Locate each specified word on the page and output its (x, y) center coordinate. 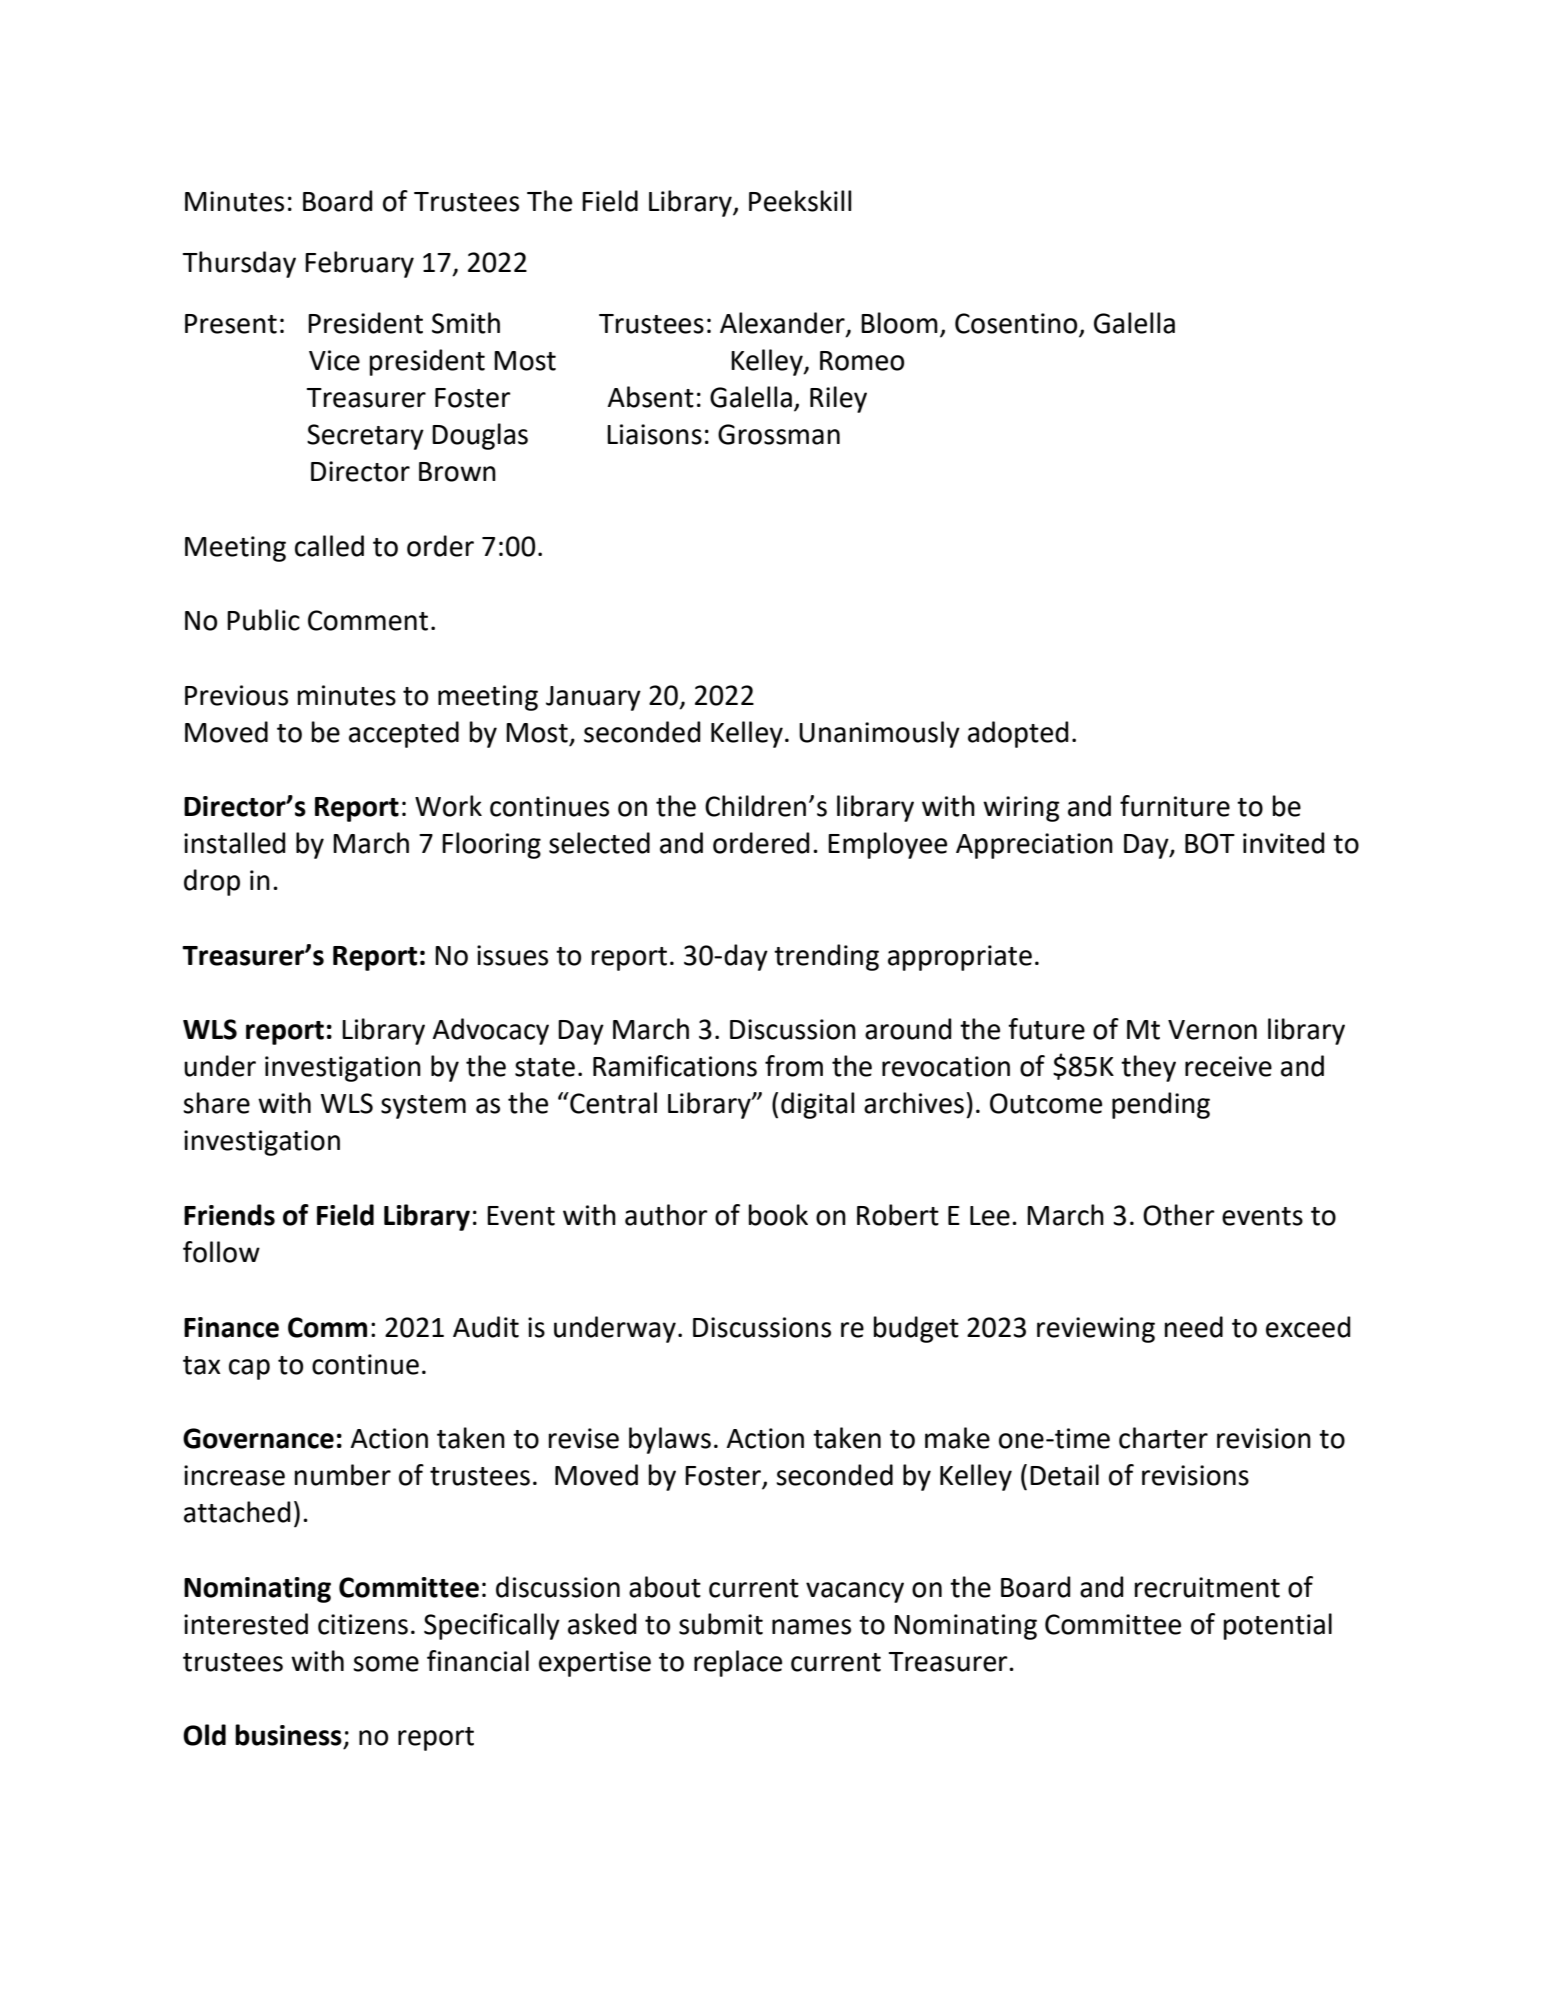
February (359, 264)
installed (235, 843)
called (329, 546)
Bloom (899, 323)
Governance (258, 1438)
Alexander (783, 323)
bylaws (670, 1440)
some (386, 1664)
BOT (1210, 843)
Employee (887, 845)
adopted (1018, 734)
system (423, 1107)
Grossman (779, 434)
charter (1163, 1438)
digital (818, 1105)
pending (1161, 1105)
